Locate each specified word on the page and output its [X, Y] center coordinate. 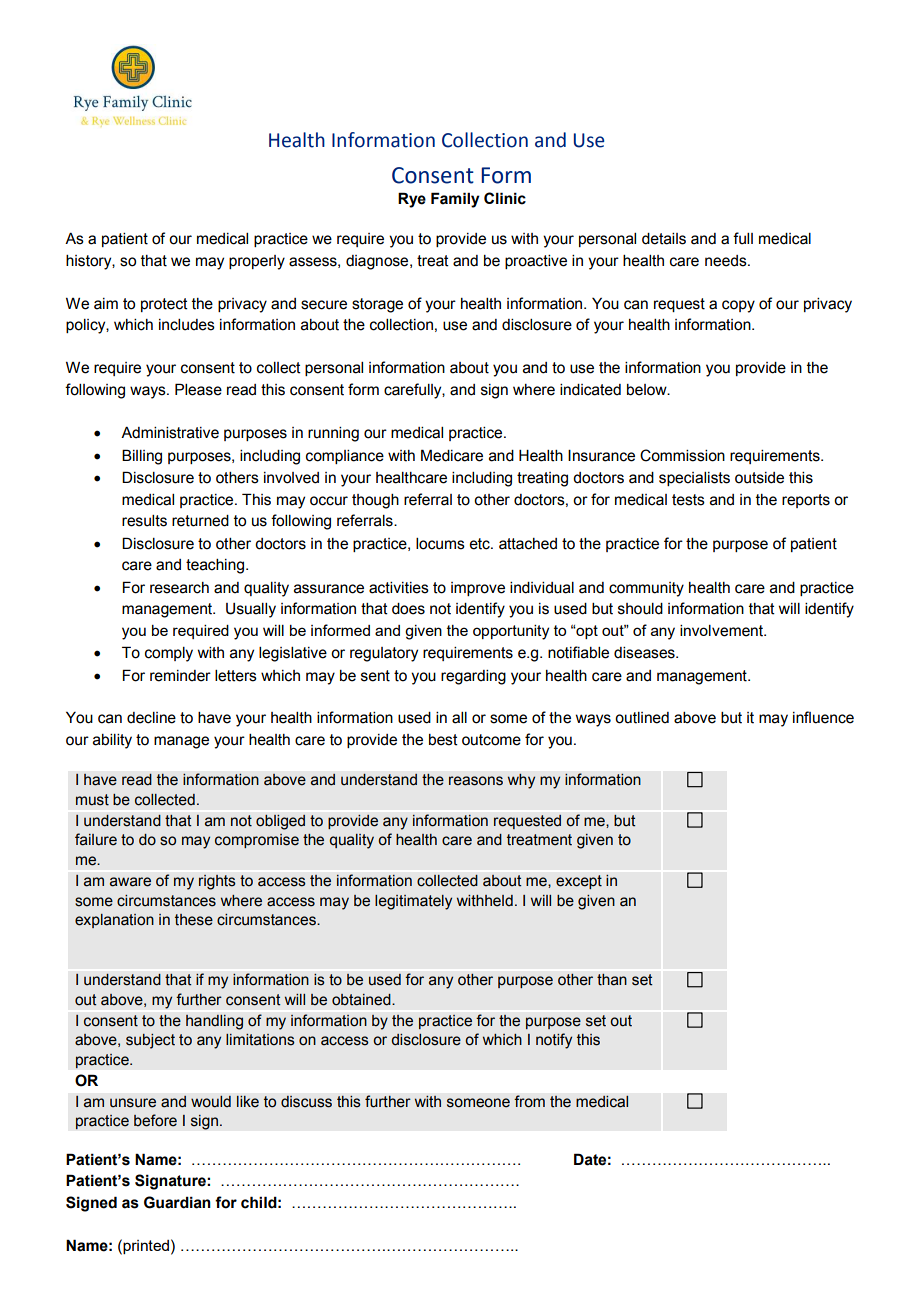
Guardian [177, 1202]
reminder [180, 676]
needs [727, 261]
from [529, 1101]
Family [455, 200]
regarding [473, 677]
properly [257, 262]
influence [823, 717]
